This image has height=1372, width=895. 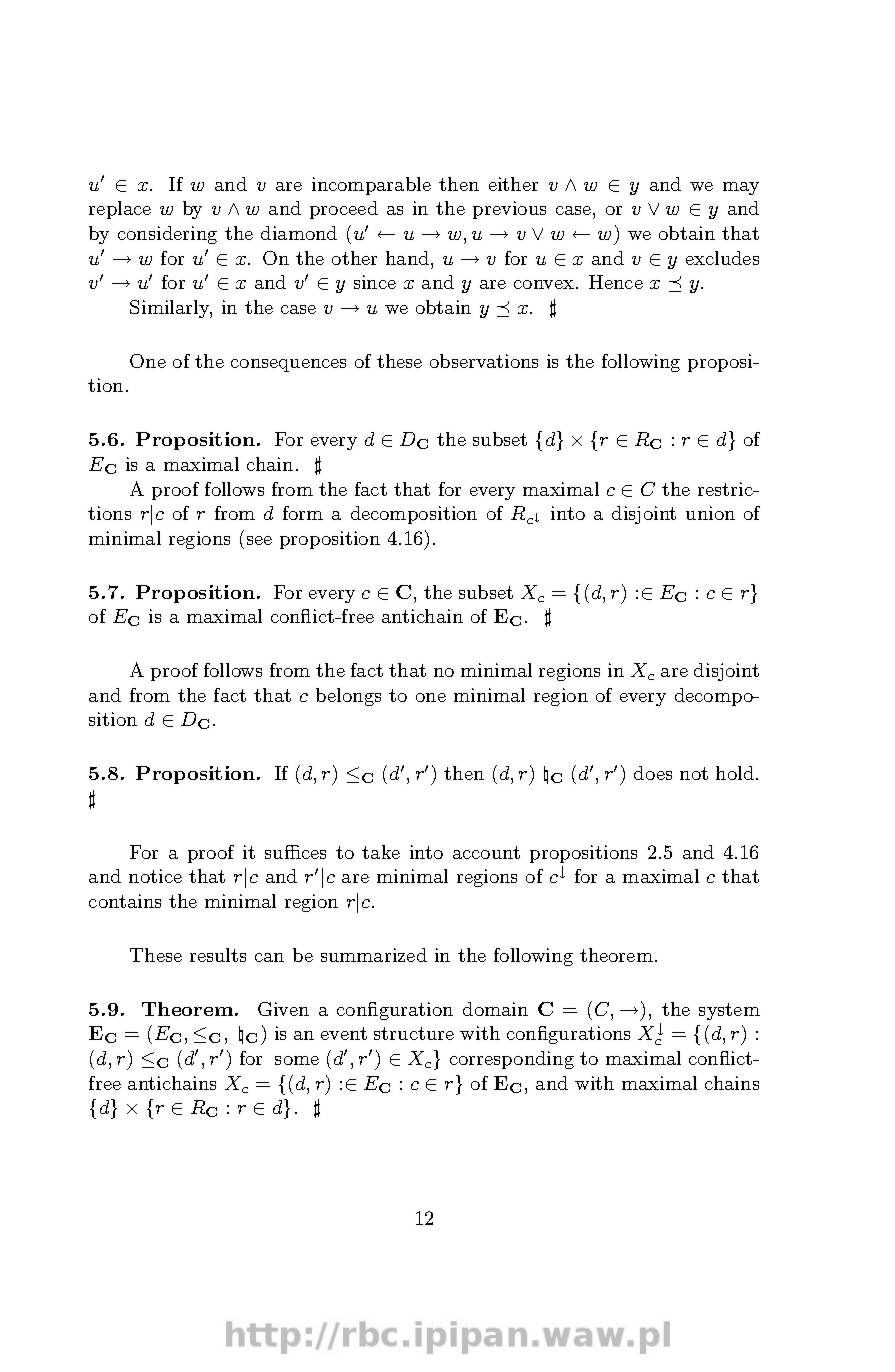 What do you see at coordinates (348, 697) in the image?
I see `belongs` at bounding box center [348, 697].
